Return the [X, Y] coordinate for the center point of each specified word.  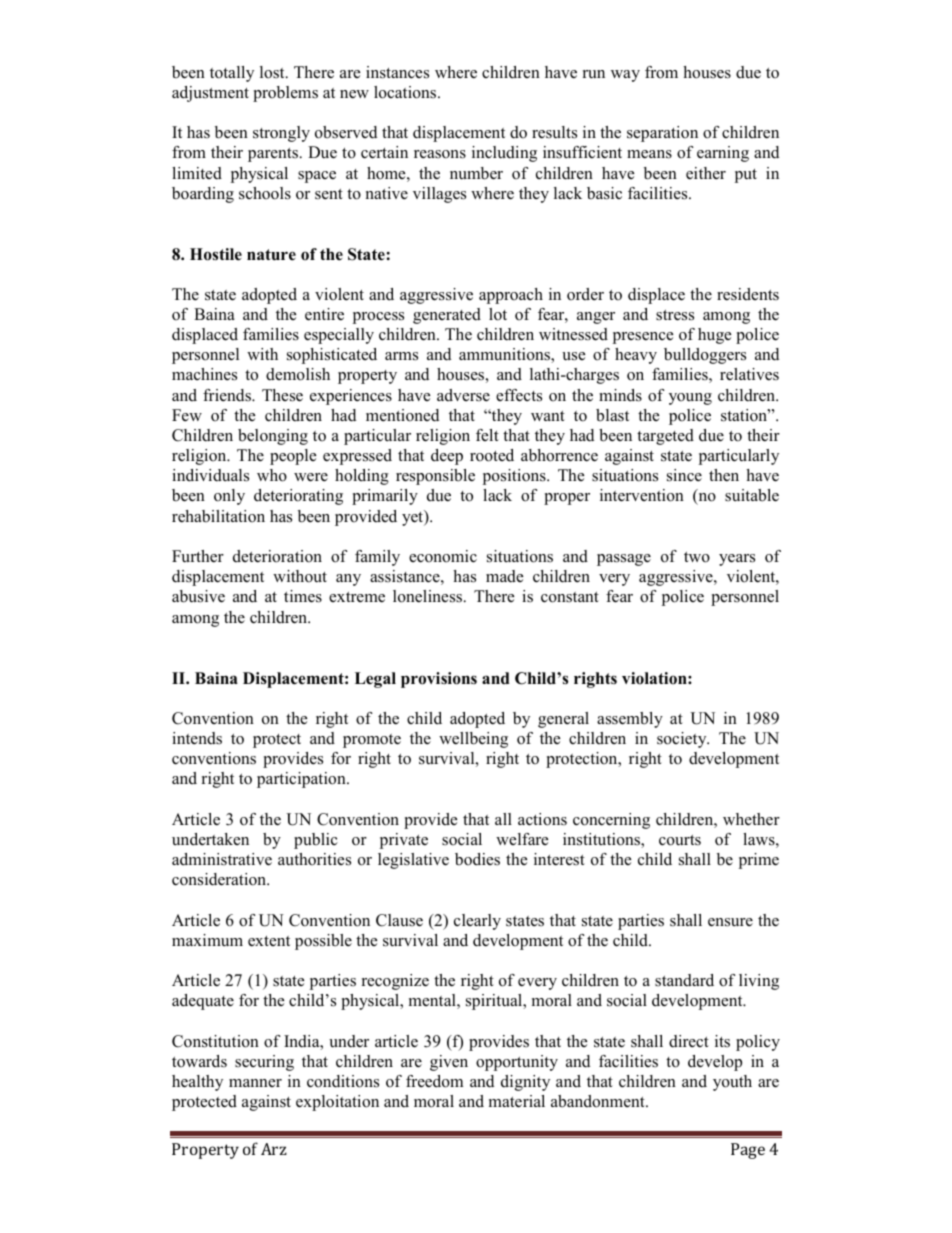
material [517, 1101]
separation [662, 134]
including [504, 154]
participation [302, 780]
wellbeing [473, 740]
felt [487, 435]
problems [285, 94]
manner [255, 1083]
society [683, 740]
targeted [665, 437]
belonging [273, 437]
